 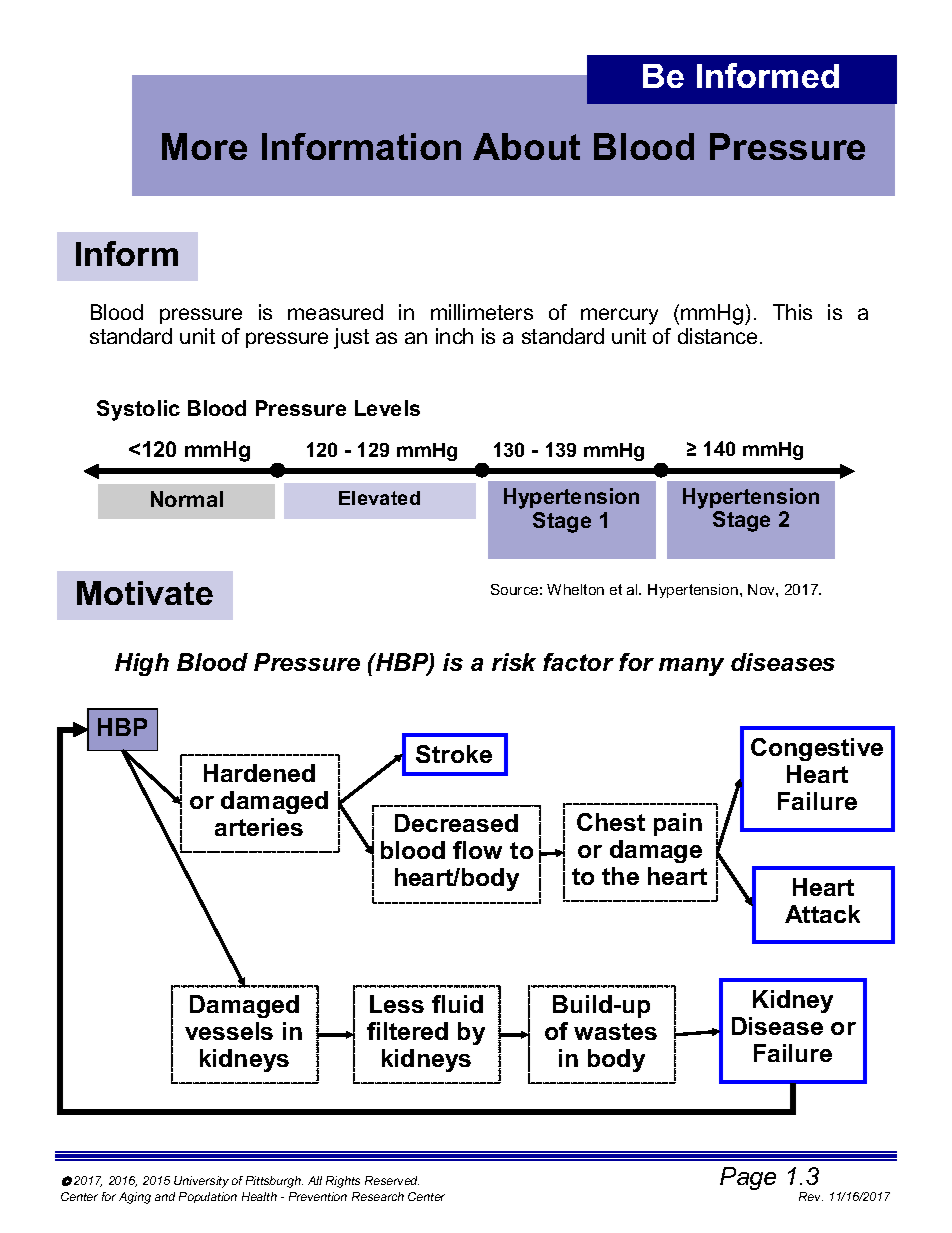 What do you see at coordinates (792, 312) in the screenshot?
I see `This` at bounding box center [792, 312].
